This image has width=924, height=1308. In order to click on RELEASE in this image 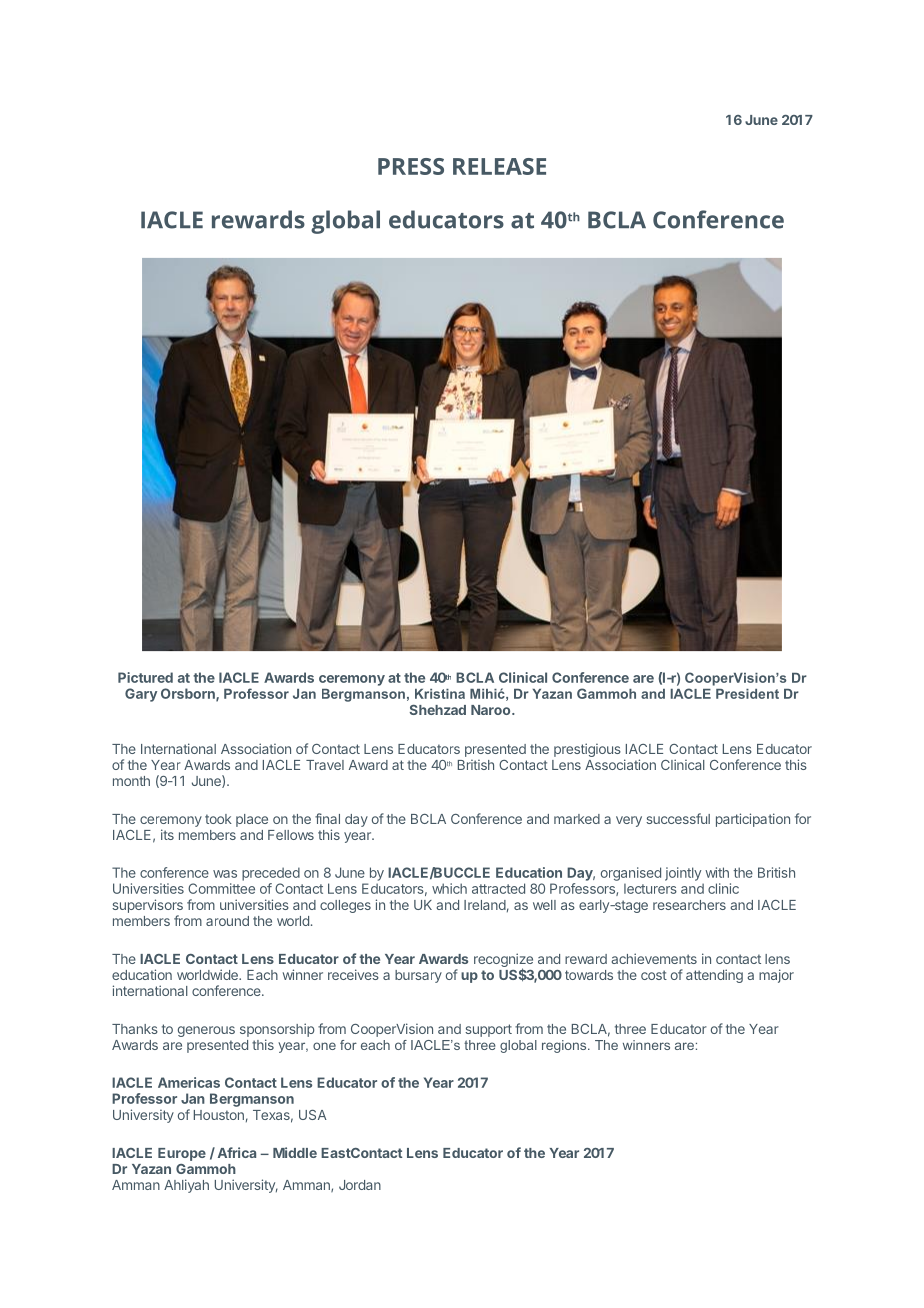, I will do `click(499, 166)`.
